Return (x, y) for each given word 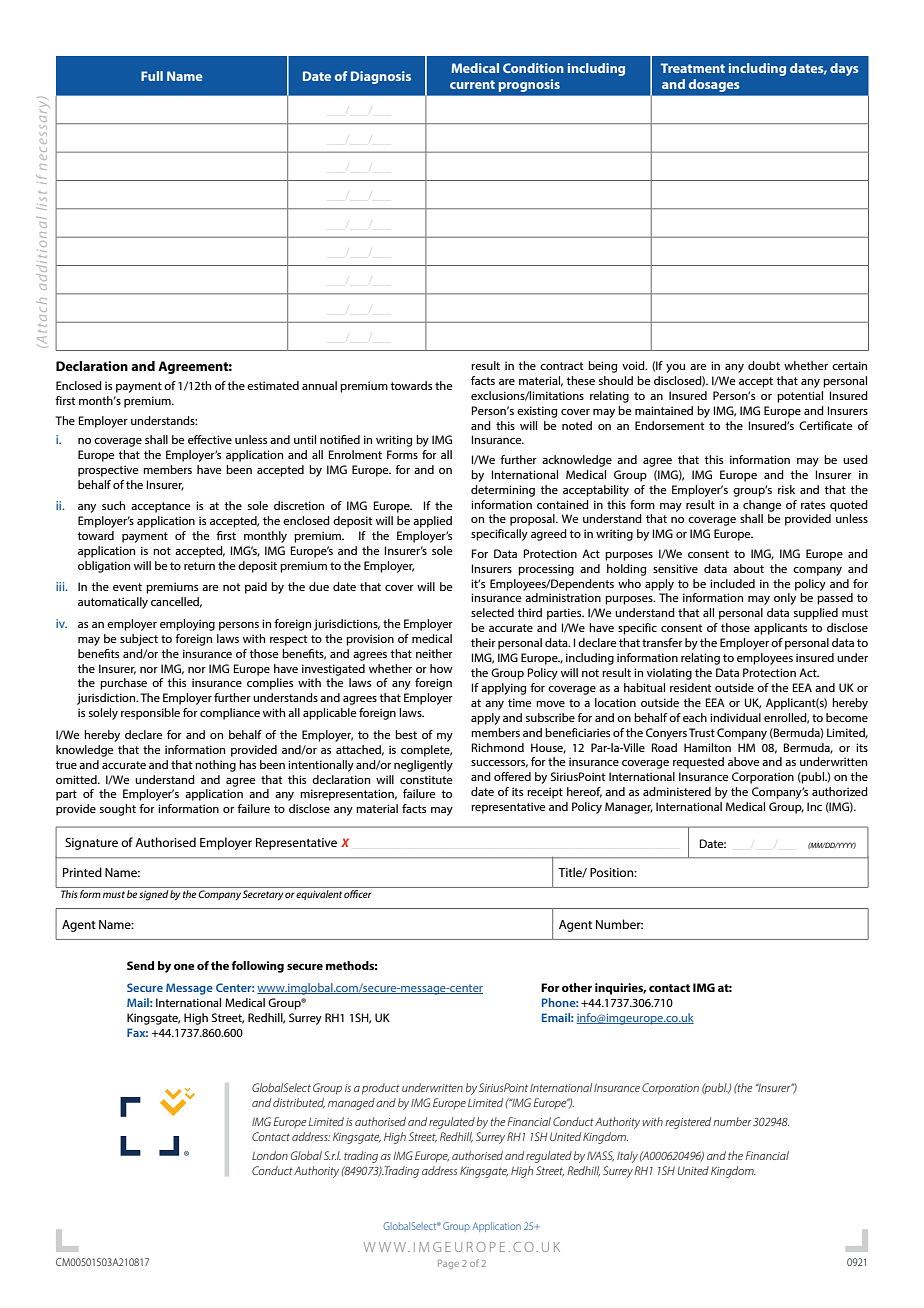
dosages (714, 85)
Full (152, 76)
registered (688, 1123)
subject (139, 640)
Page (448, 1264)
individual (735, 717)
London (270, 1155)
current (472, 84)
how (441, 668)
